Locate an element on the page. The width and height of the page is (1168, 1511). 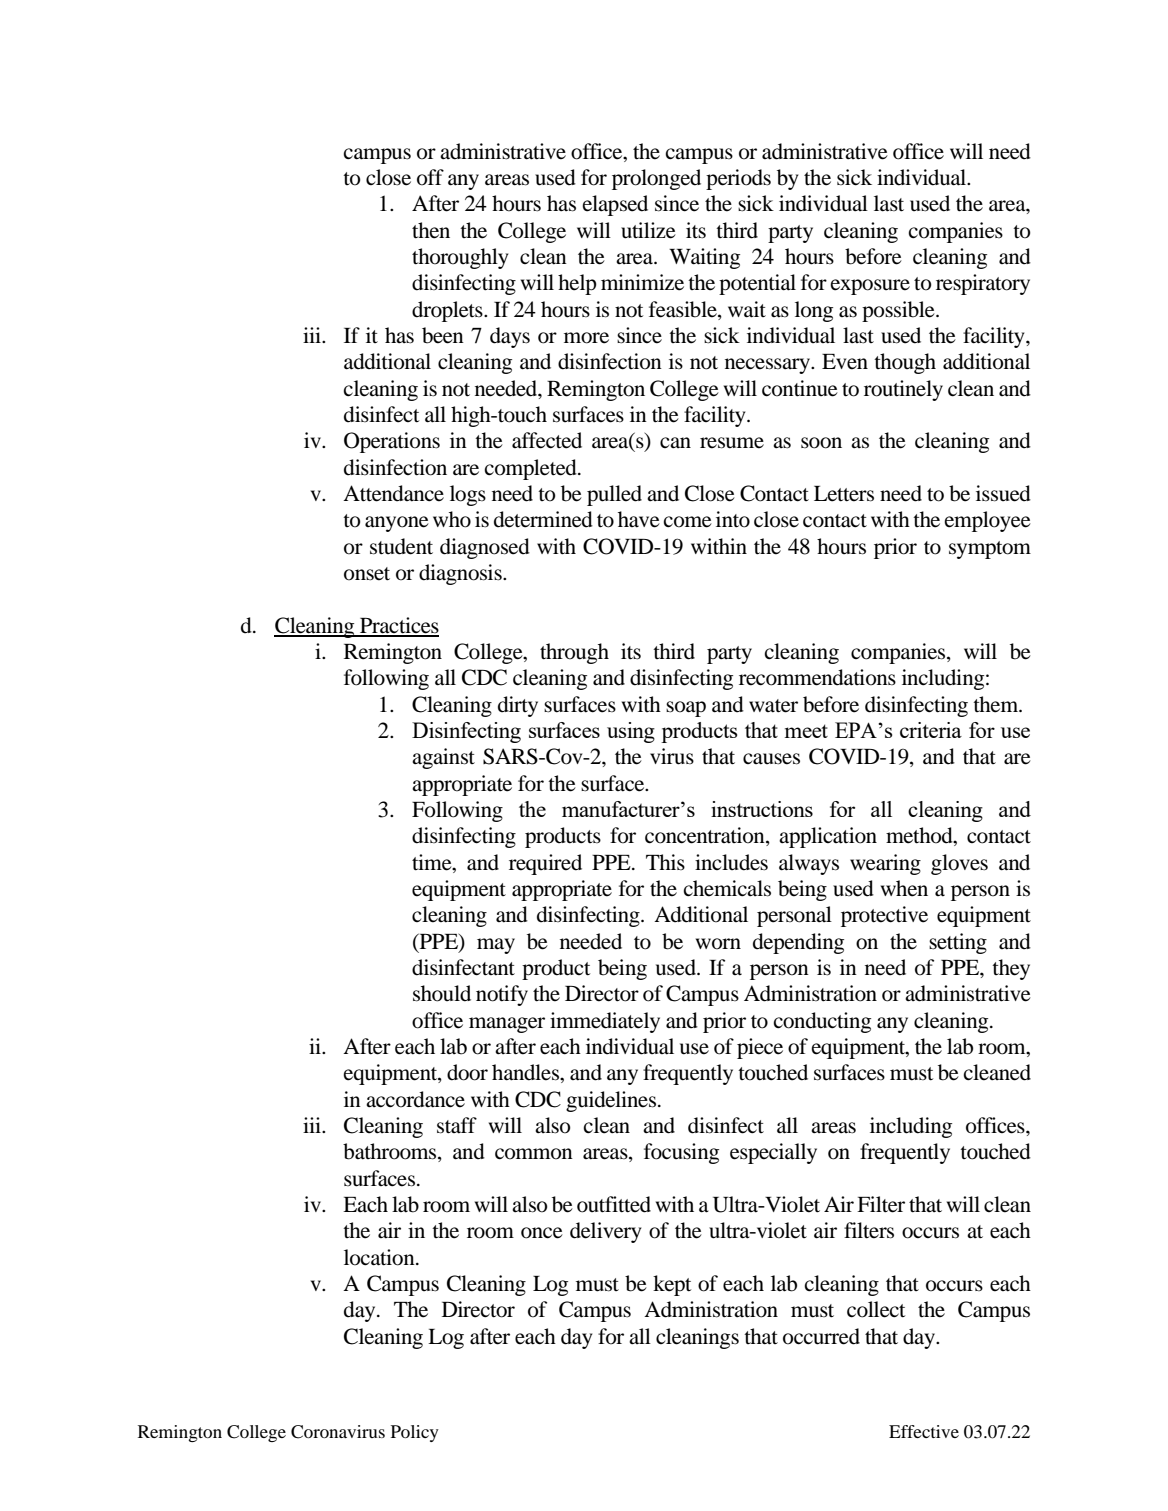
Effective is located at coordinates (924, 1431).
